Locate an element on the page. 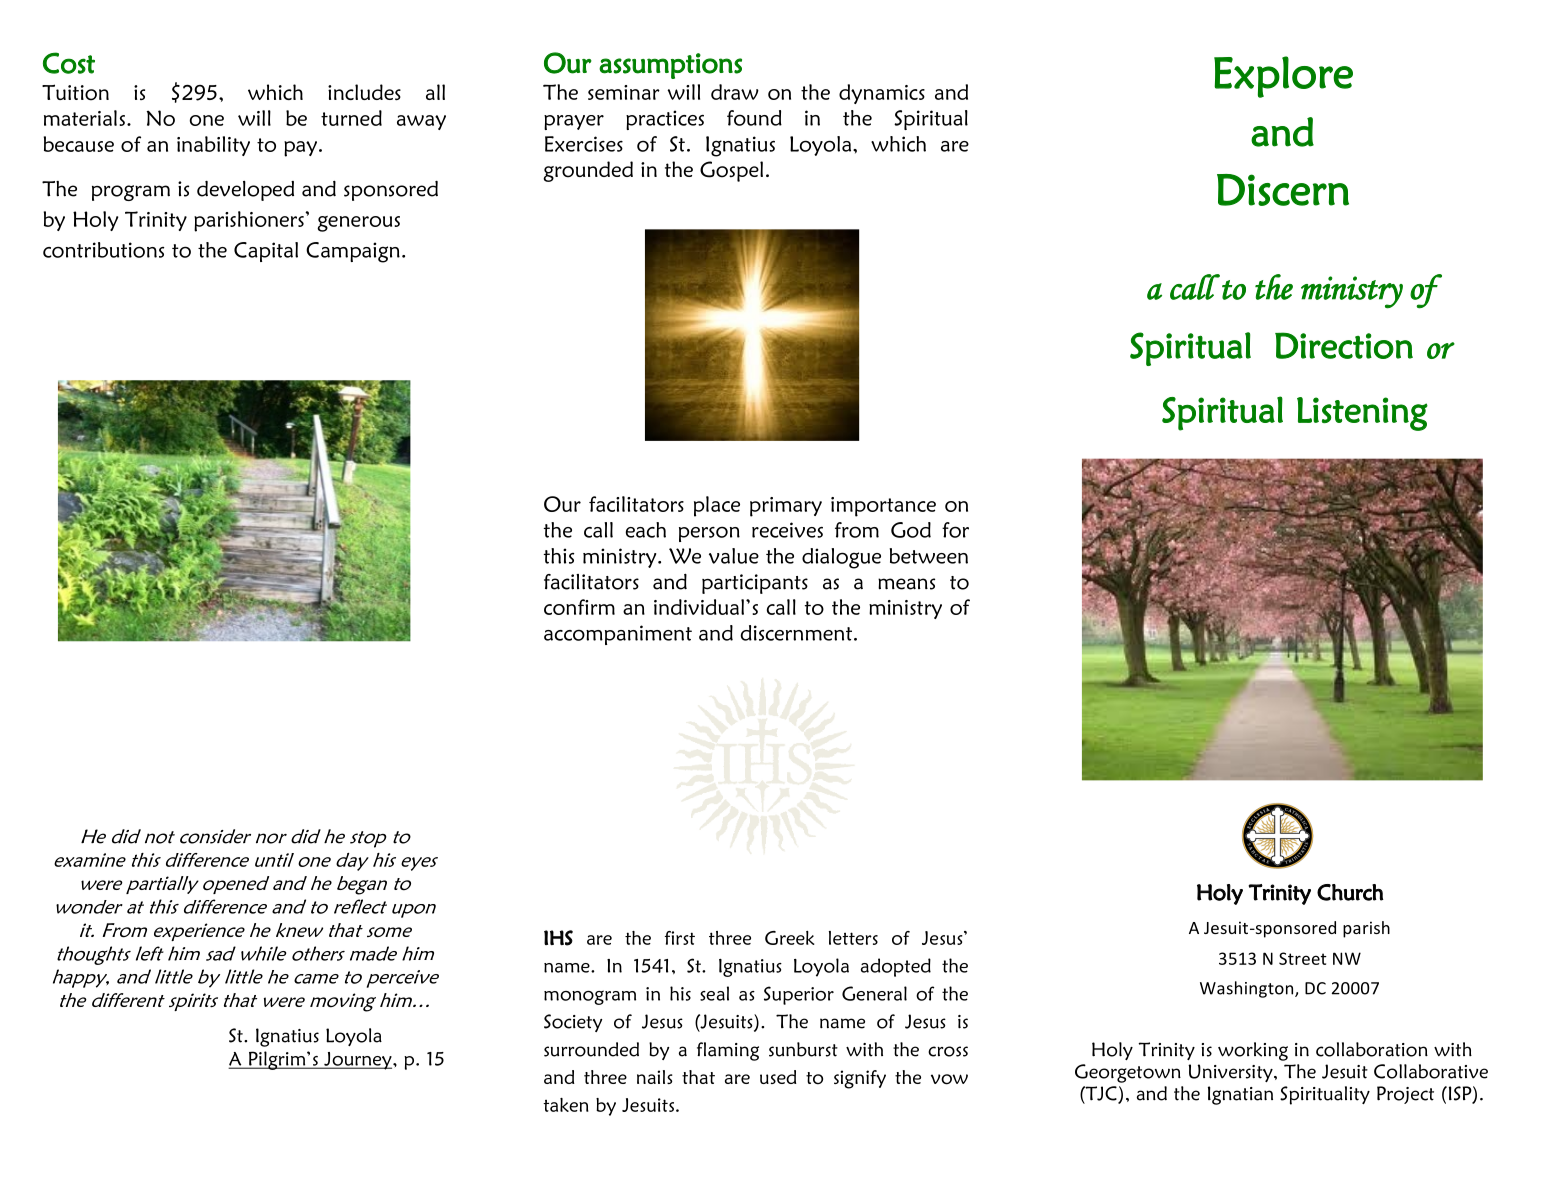 This document has width=1546, height=1195. confirm is located at coordinates (579, 607).
